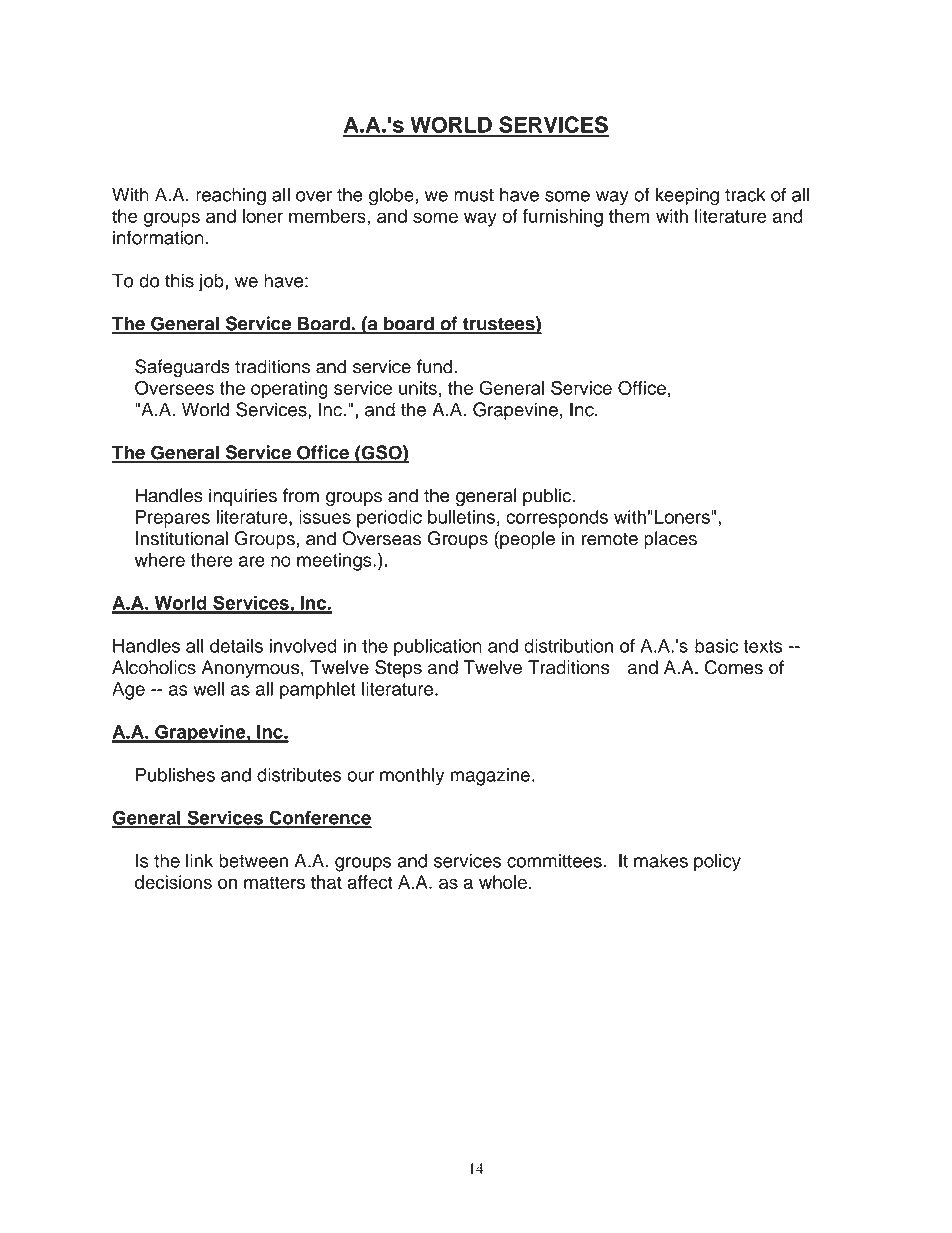 The image size is (952, 1233). Describe the element at coordinates (503, 882) in the screenshot. I see `whole` at that location.
